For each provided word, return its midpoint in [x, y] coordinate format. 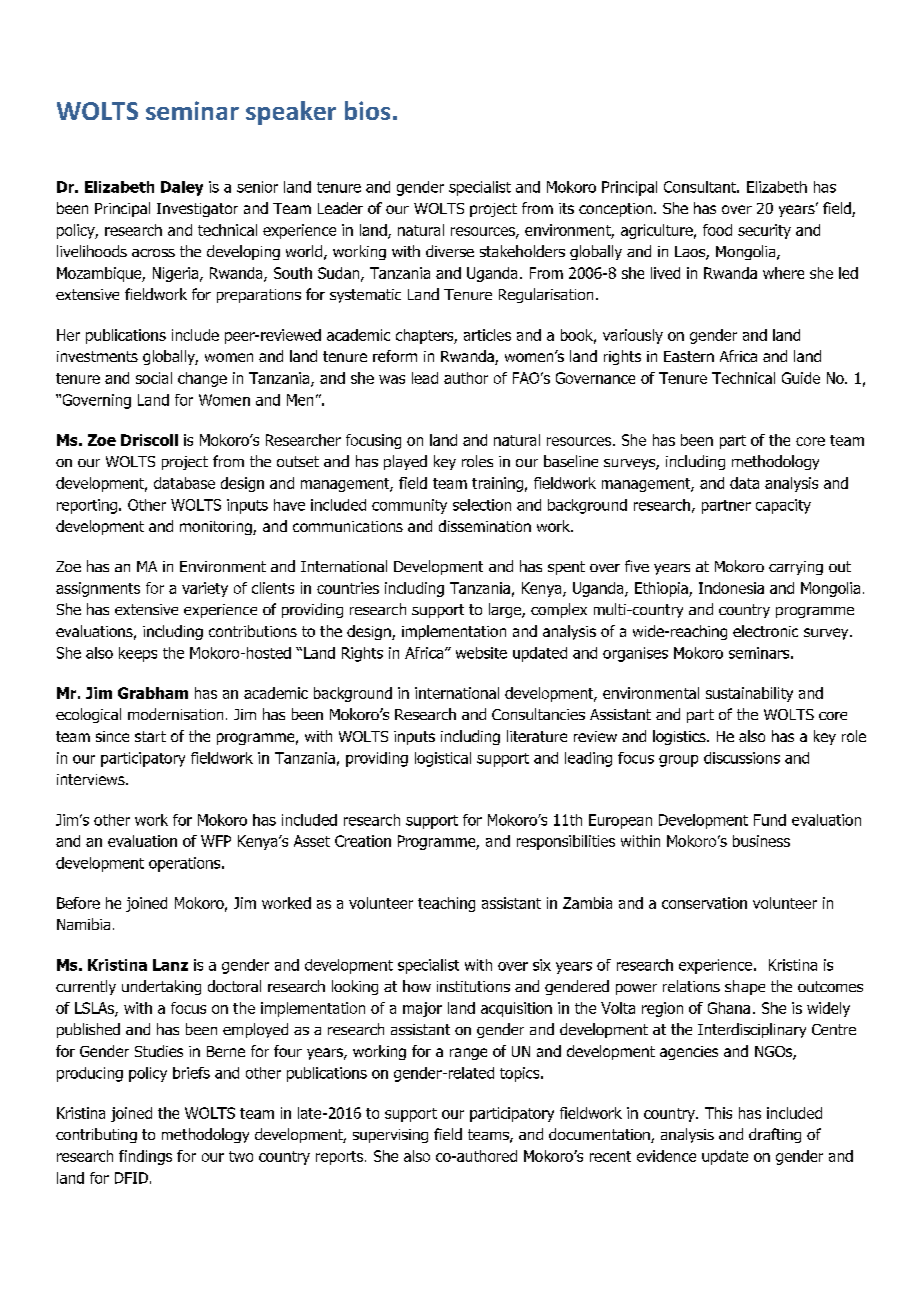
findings [145, 1157]
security [764, 231]
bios [367, 110]
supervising [390, 1136]
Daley [182, 188]
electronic [765, 631]
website [481, 653]
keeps [138, 654]
